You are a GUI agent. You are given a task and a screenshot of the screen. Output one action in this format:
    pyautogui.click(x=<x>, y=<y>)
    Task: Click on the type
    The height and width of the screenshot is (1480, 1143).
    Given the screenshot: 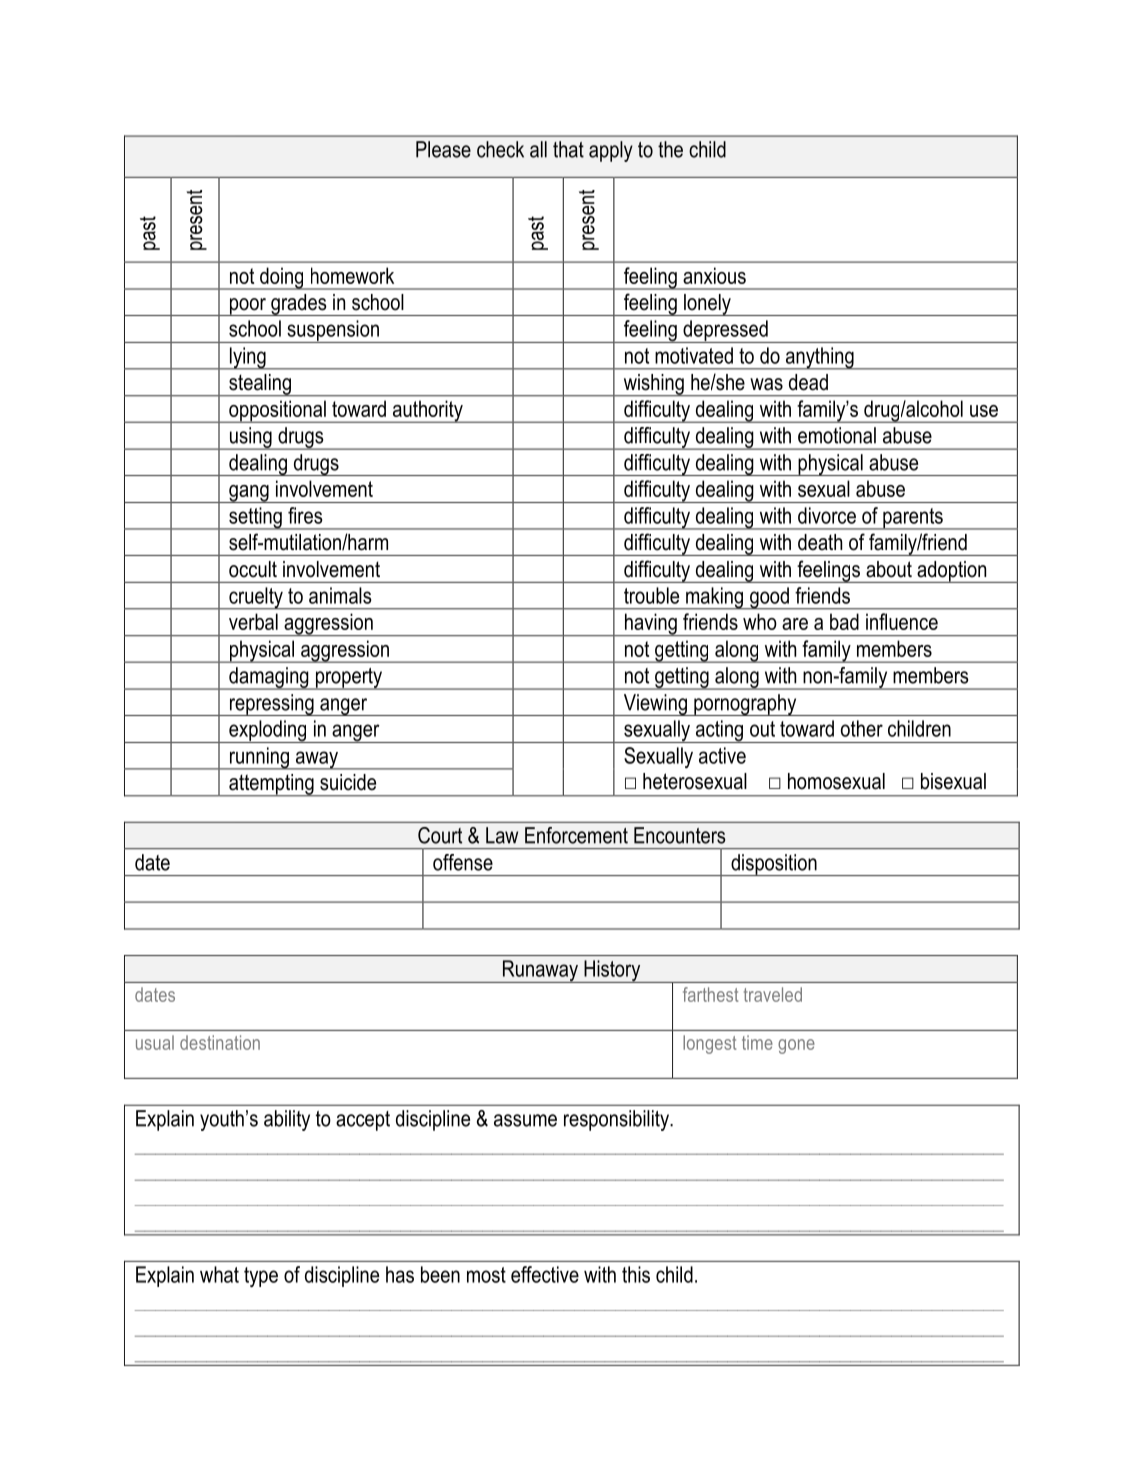 What is the action you would take?
    pyautogui.click(x=261, y=1277)
